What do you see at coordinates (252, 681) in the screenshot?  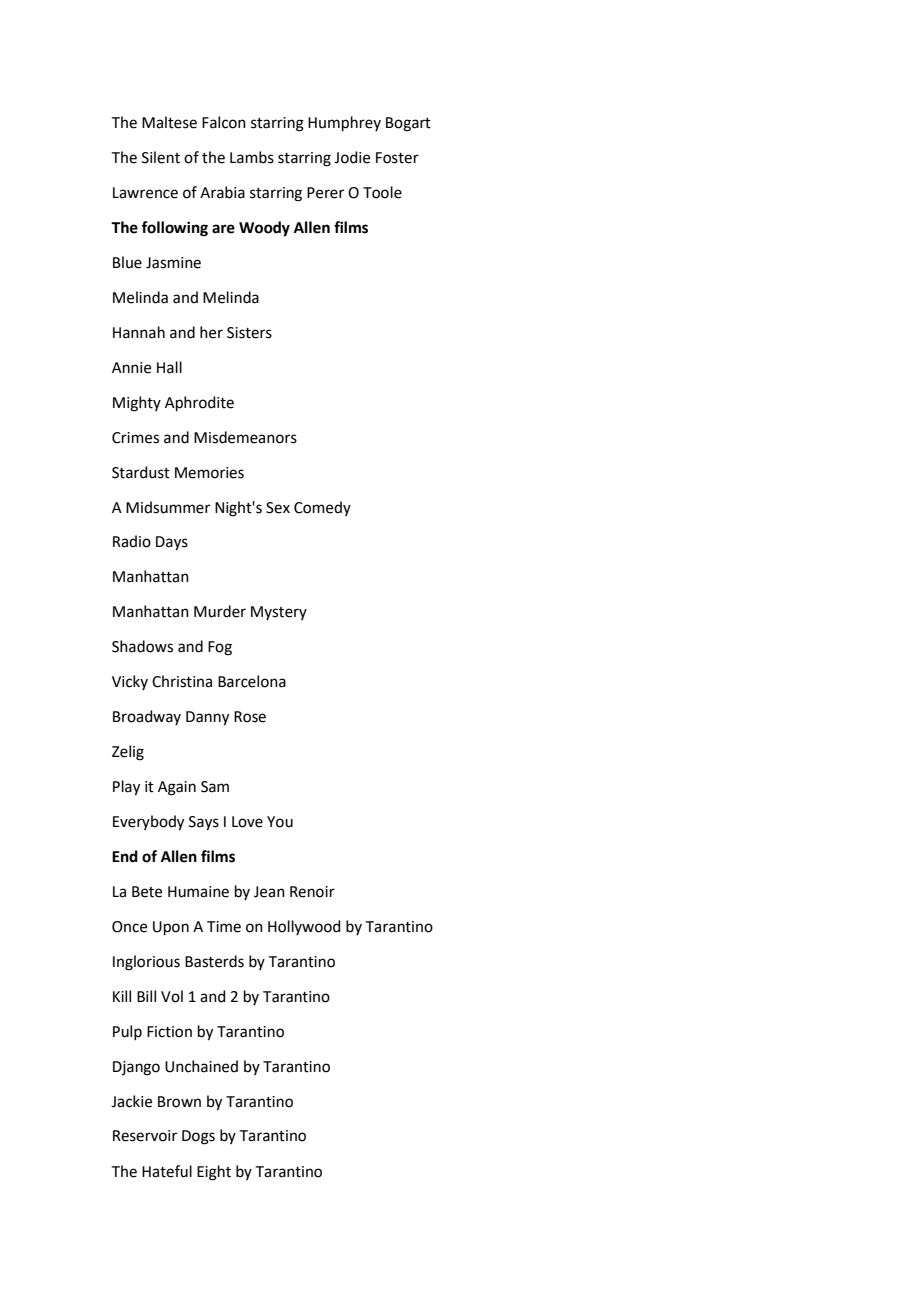 I see `Barcelona` at bounding box center [252, 681].
